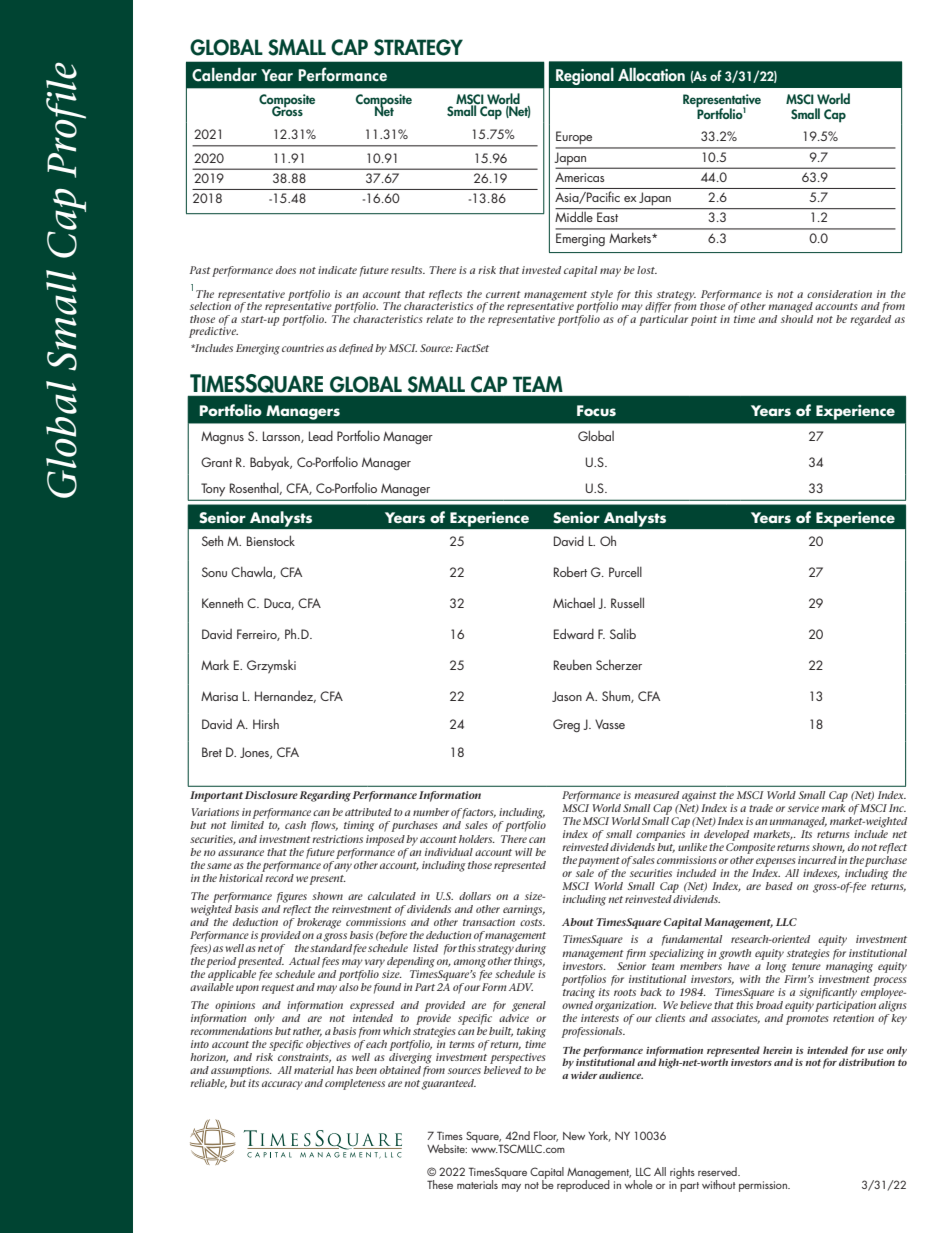  Describe the element at coordinates (627, 602) in the image. I see `Russell` at that location.
